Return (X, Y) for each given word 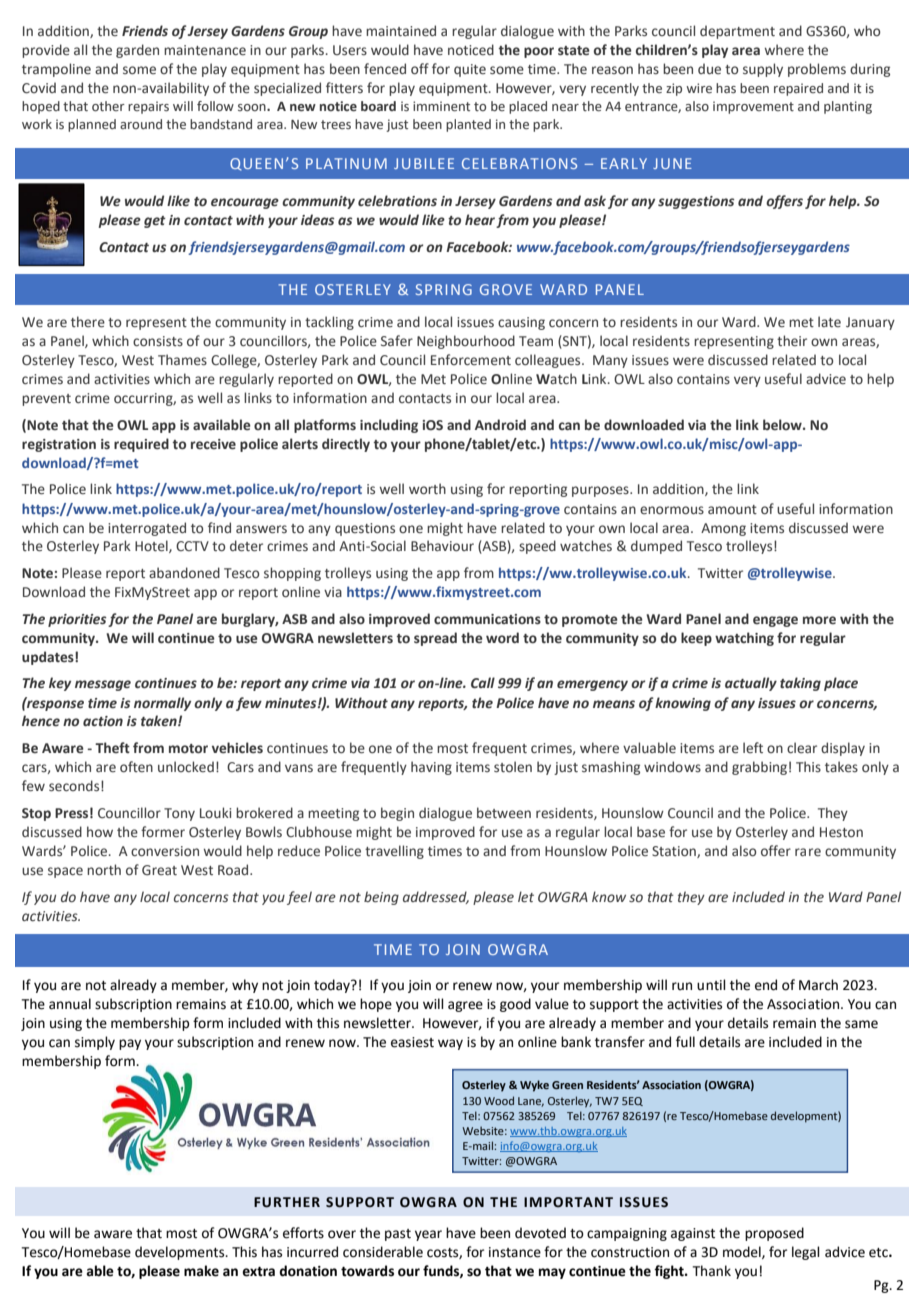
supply (763, 70)
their (792, 340)
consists (158, 341)
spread (435, 639)
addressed (436, 897)
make (201, 1271)
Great (159, 870)
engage (775, 621)
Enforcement (471, 360)
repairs (148, 107)
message (103, 685)
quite (470, 70)
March (818, 985)
